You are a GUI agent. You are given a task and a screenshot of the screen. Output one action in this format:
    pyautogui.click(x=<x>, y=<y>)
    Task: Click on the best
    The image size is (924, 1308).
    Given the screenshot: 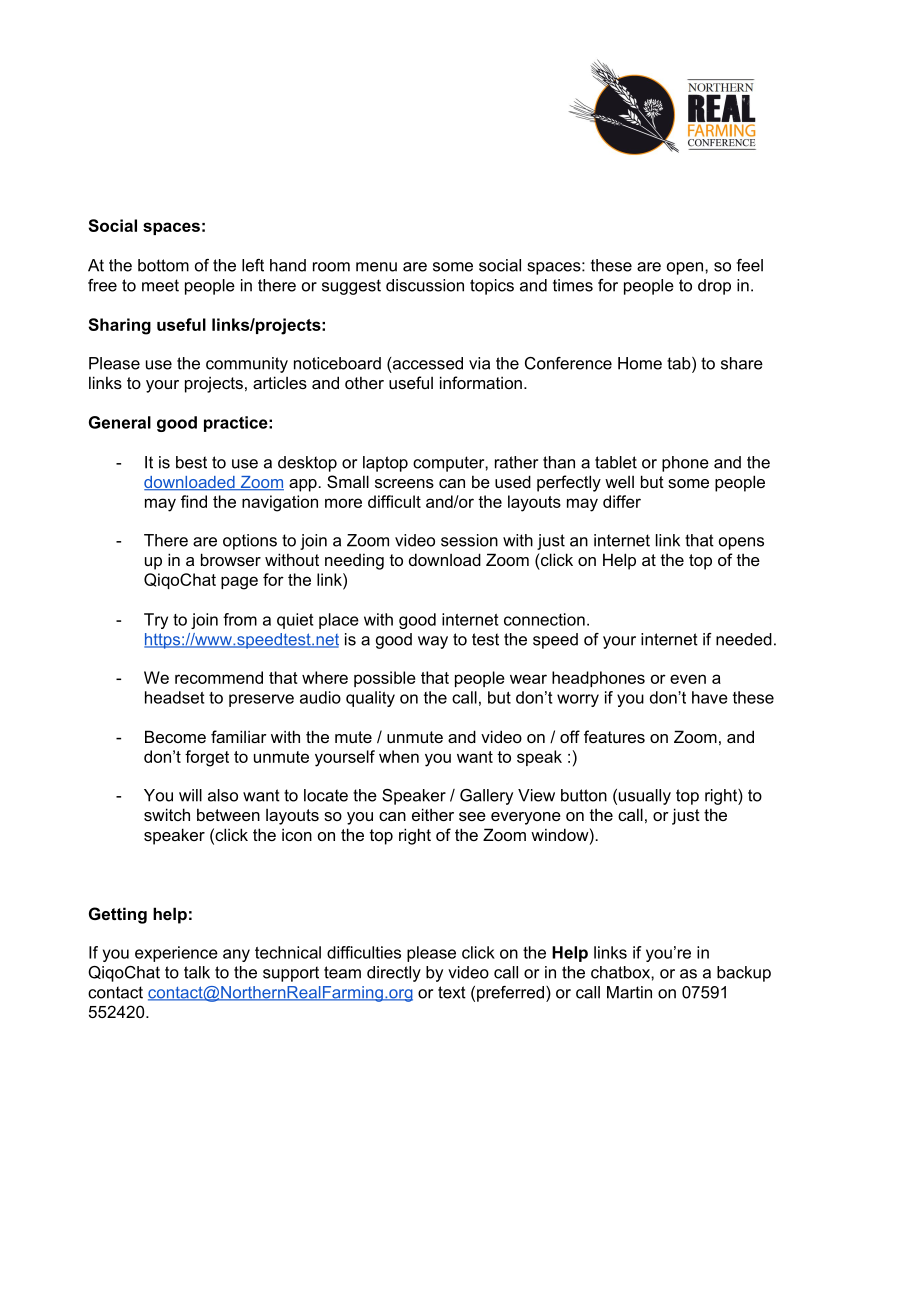 What is the action you would take?
    pyautogui.click(x=191, y=462)
